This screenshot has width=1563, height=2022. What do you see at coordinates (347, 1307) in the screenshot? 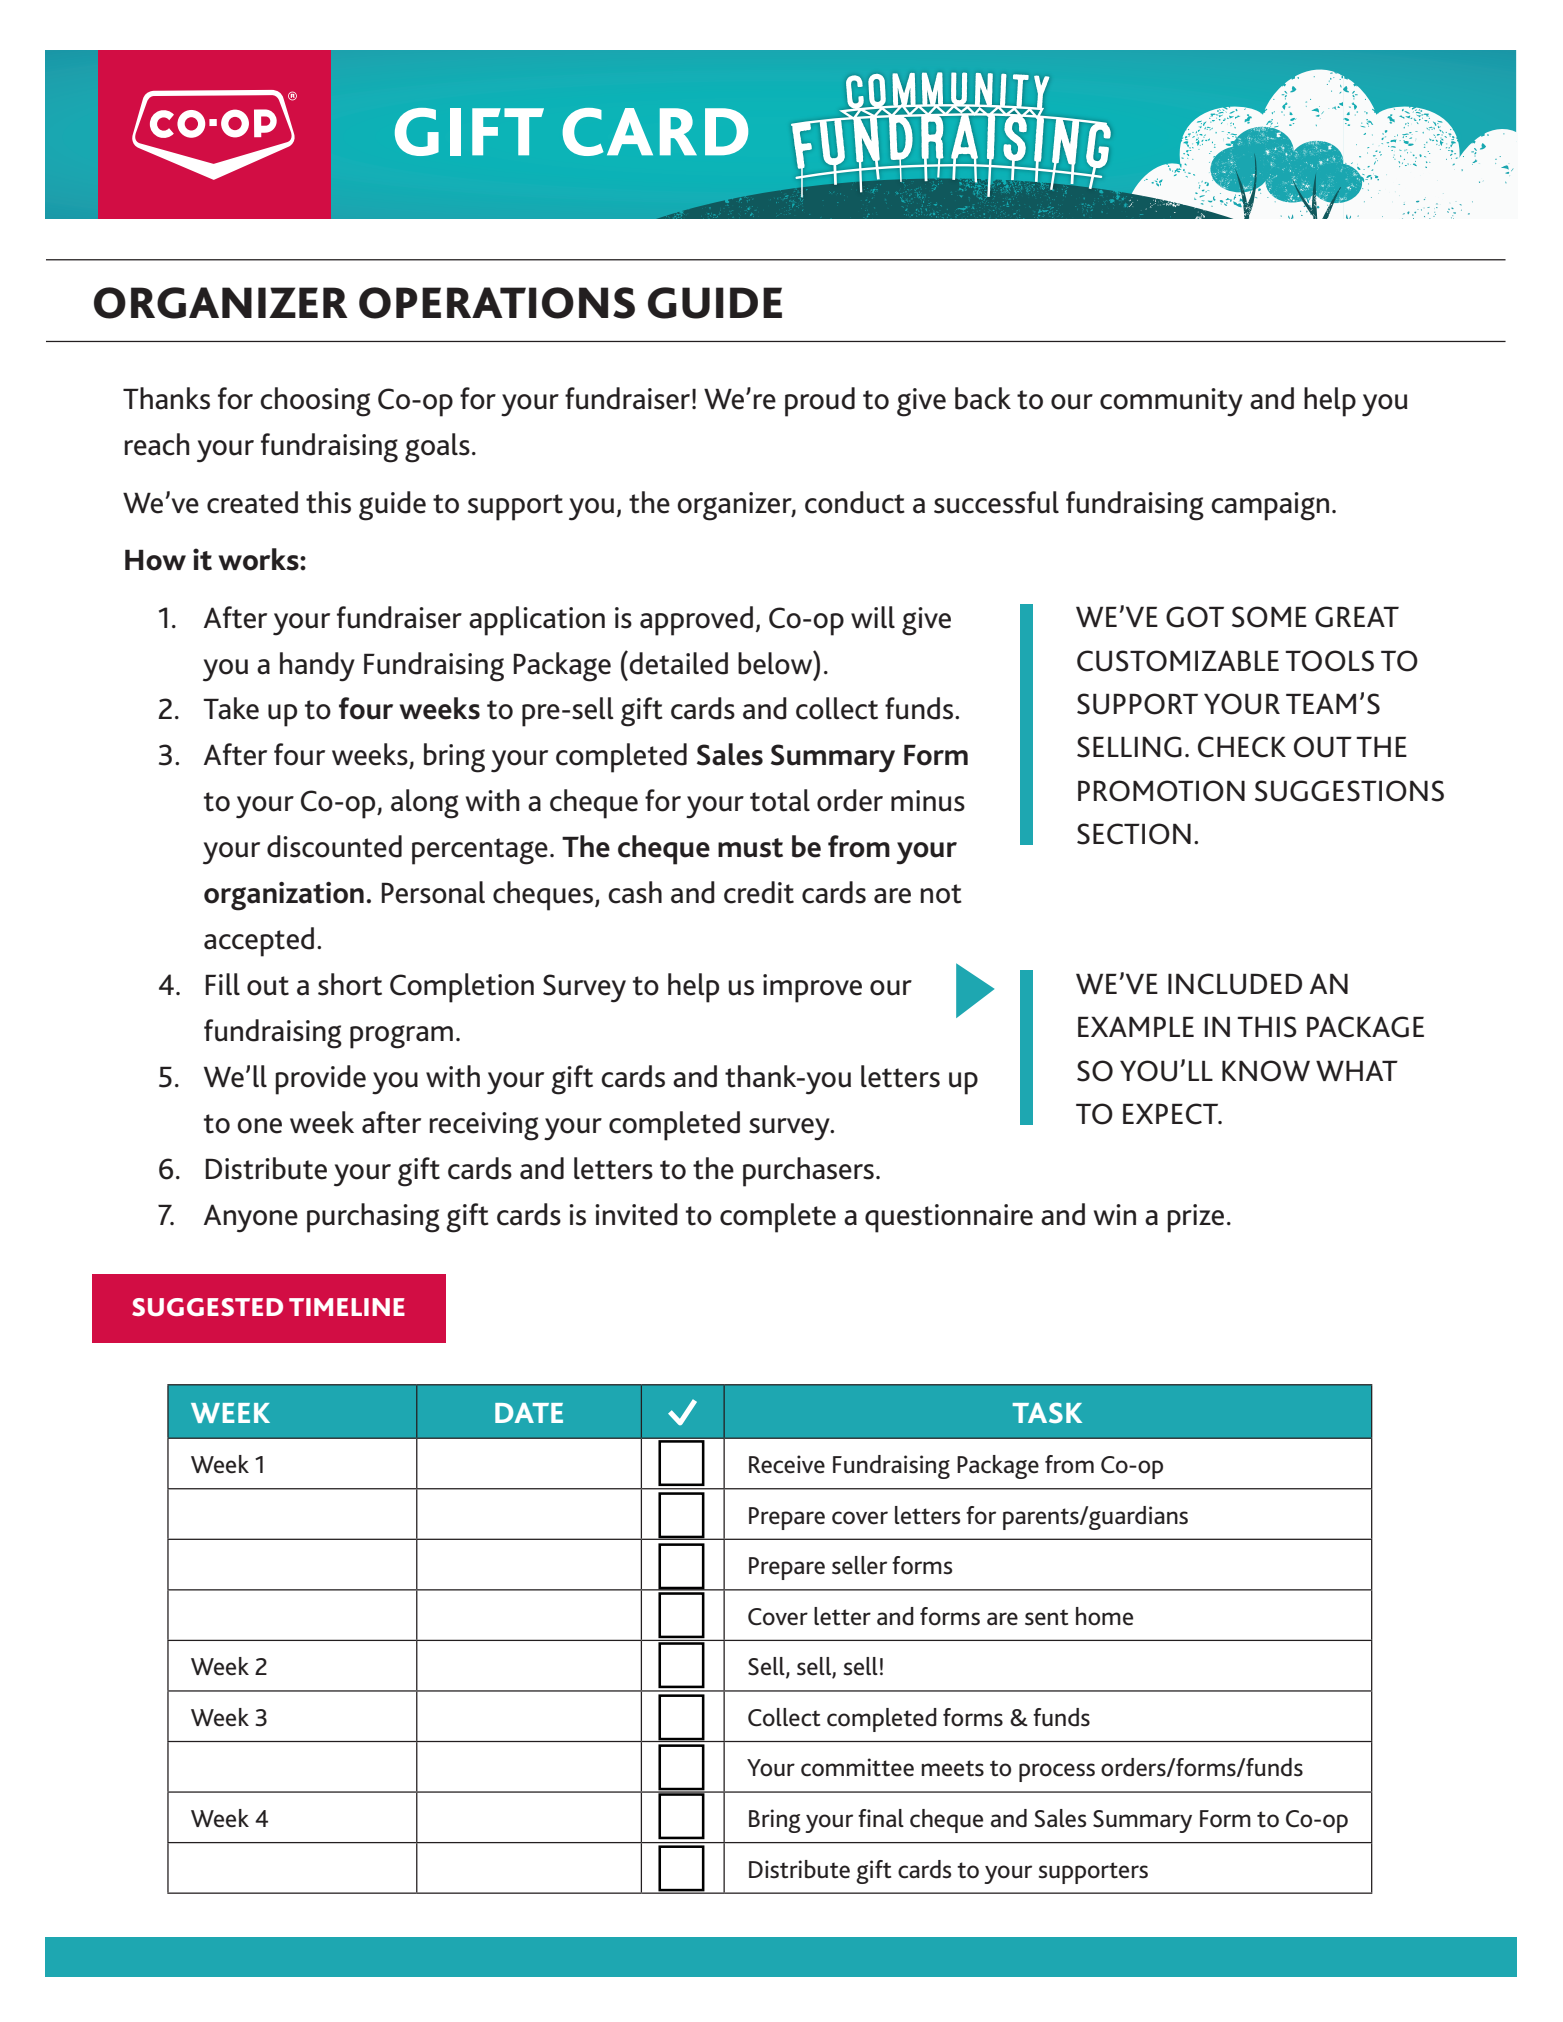
I see `TIMELINE` at bounding box center [347, 1307].
